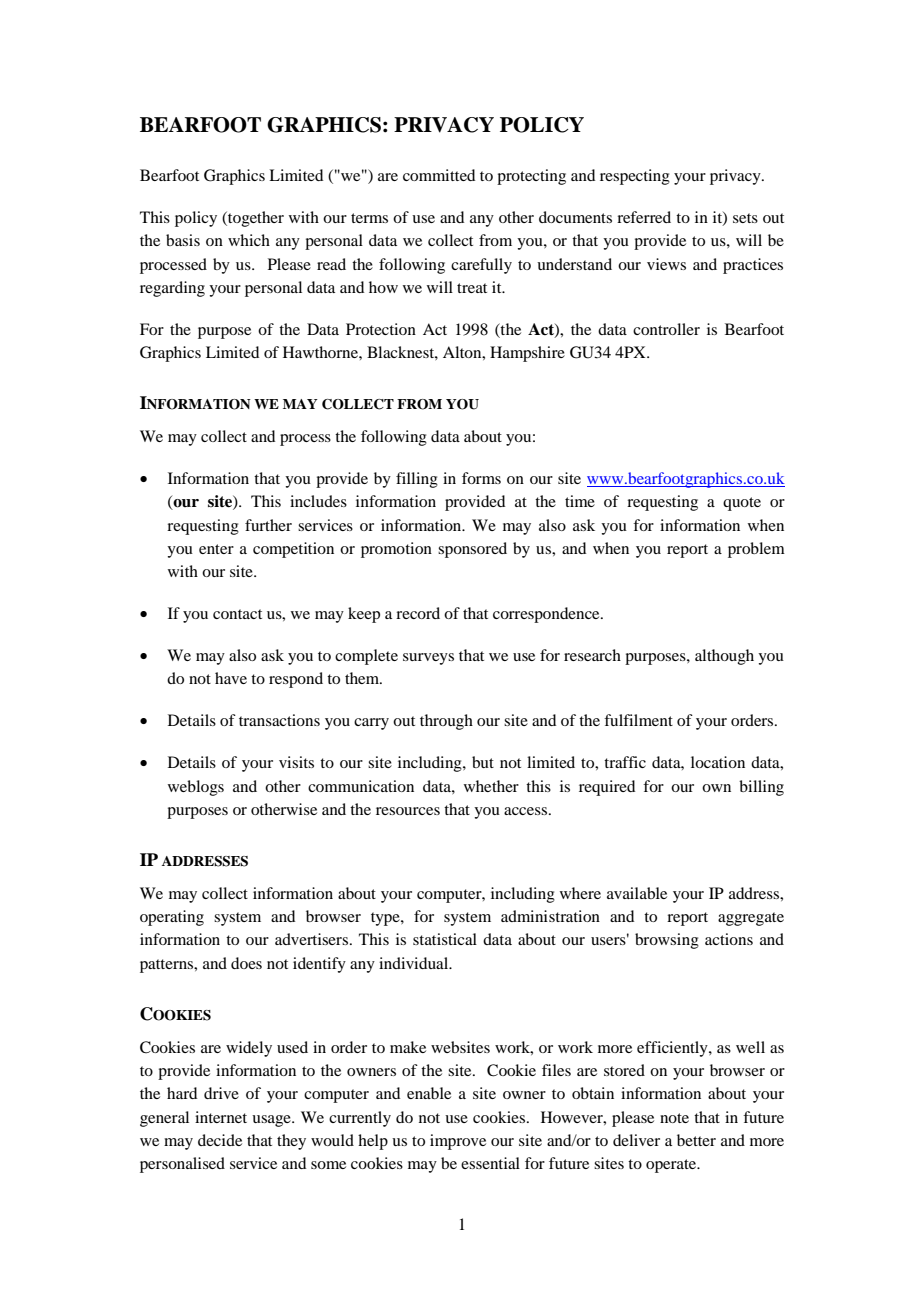 The height and width of the page is (1308, 924). What do you see at coordinates (249, 240) in the page?
I see `which` at bounding box center [249, 240].
